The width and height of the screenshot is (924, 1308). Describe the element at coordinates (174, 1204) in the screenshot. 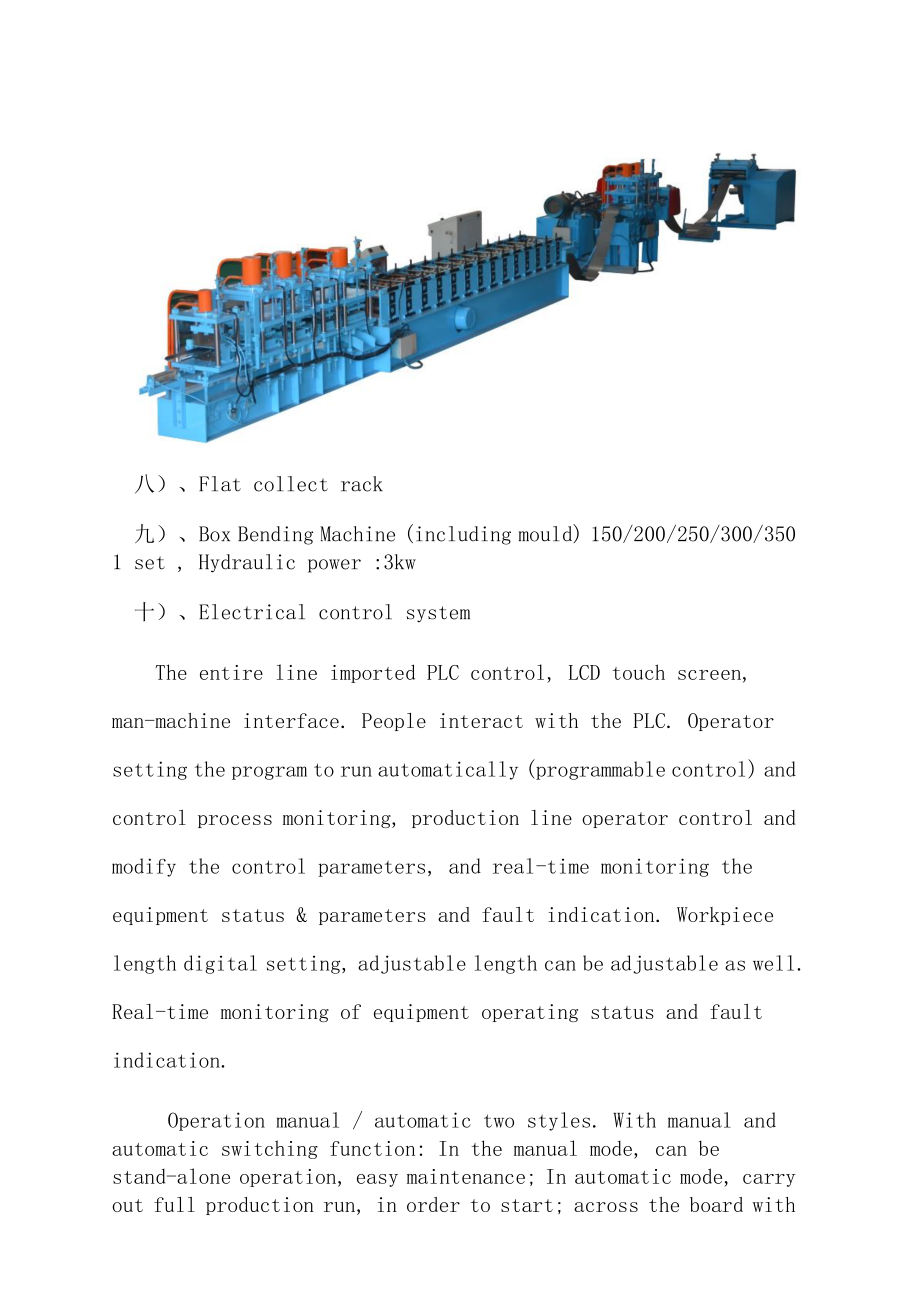

I see `full` at that location.
